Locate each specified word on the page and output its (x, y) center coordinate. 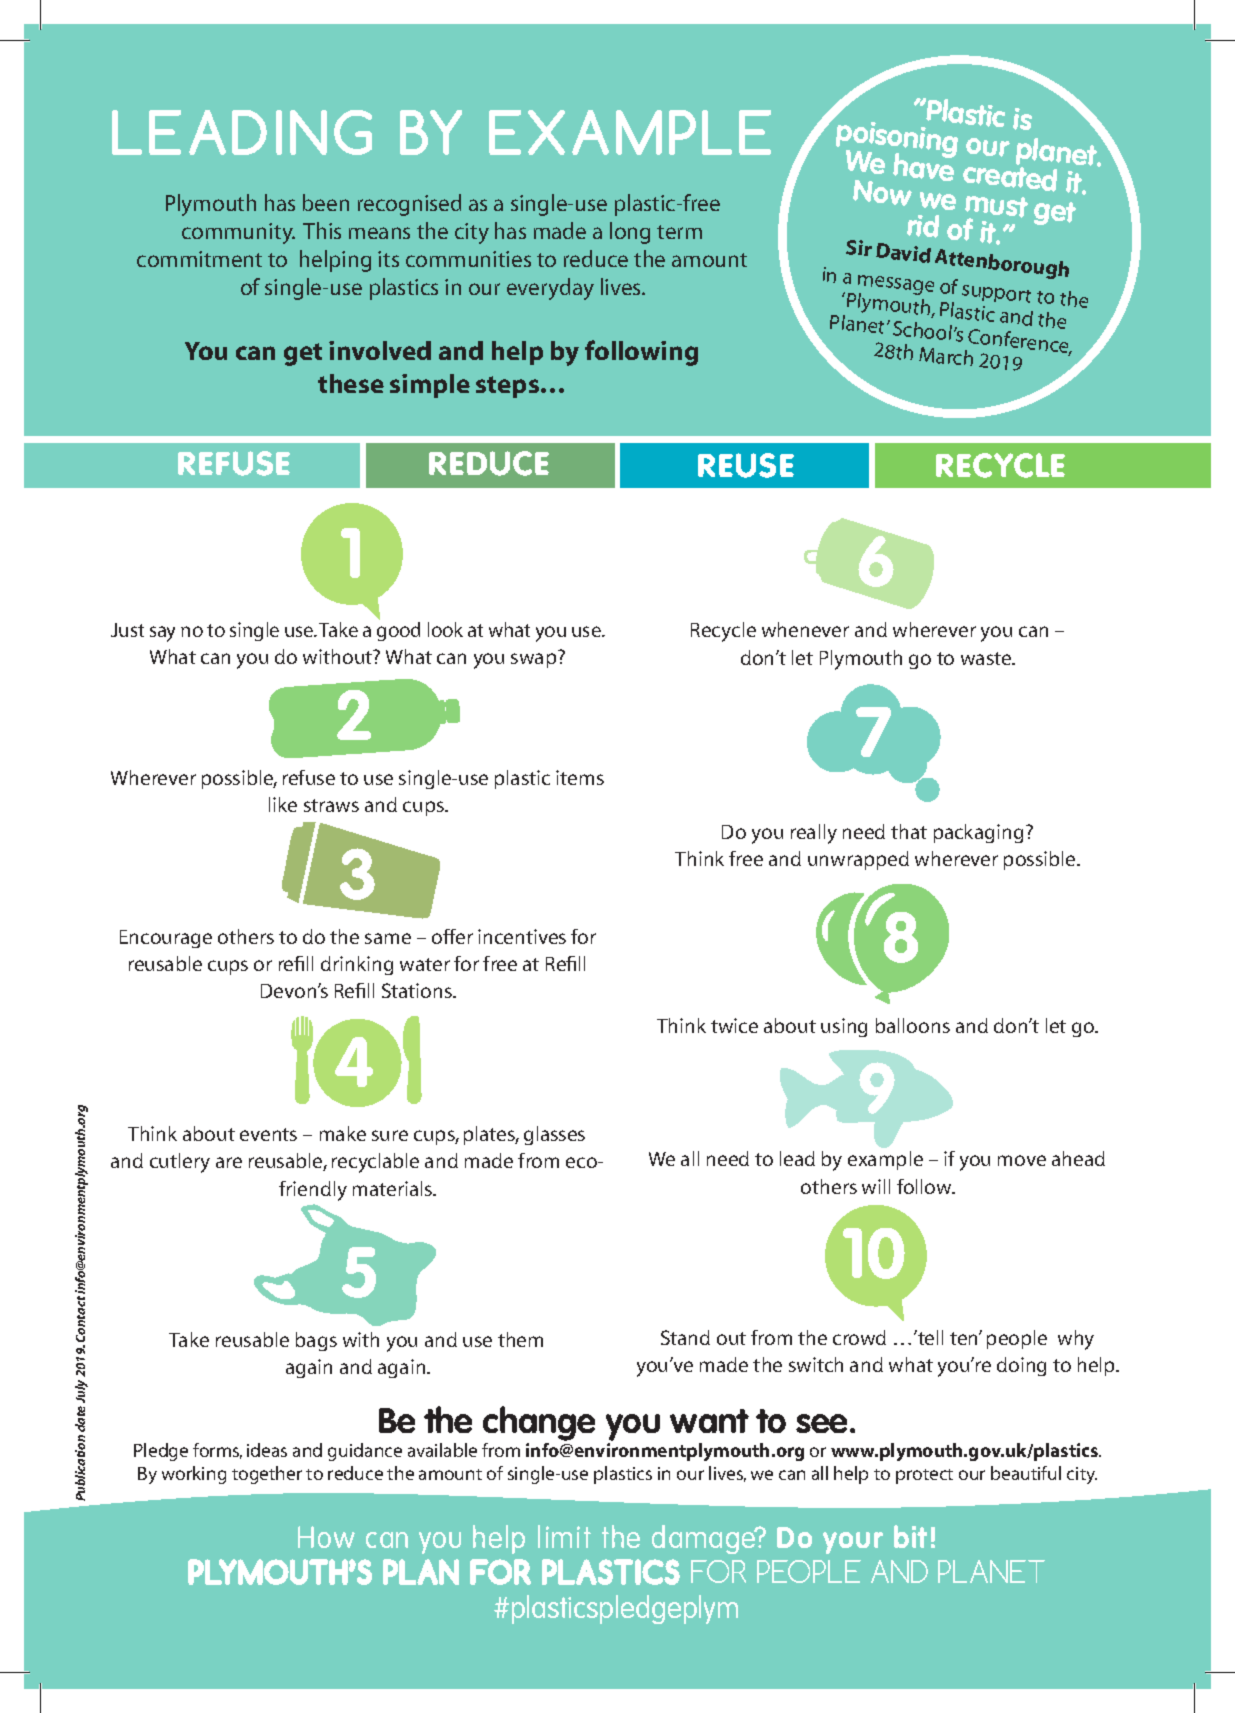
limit (564, 1536)
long (630, 233)
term (679, 232)
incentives (522, 936)
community (238, 233)
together (267, 1475)
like (283, 804)
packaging (978, 833)
